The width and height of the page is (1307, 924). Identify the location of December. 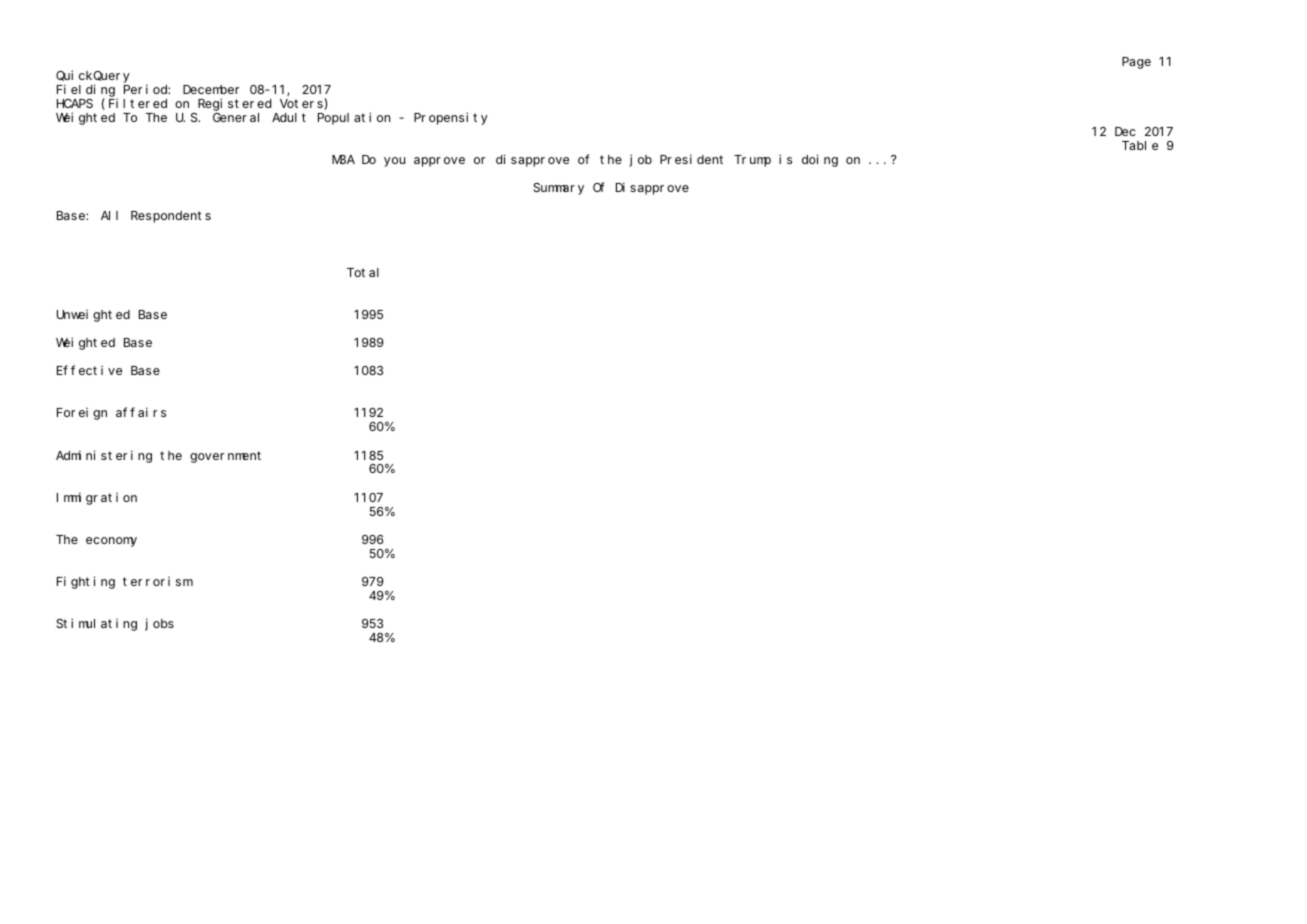
(211, 89).
